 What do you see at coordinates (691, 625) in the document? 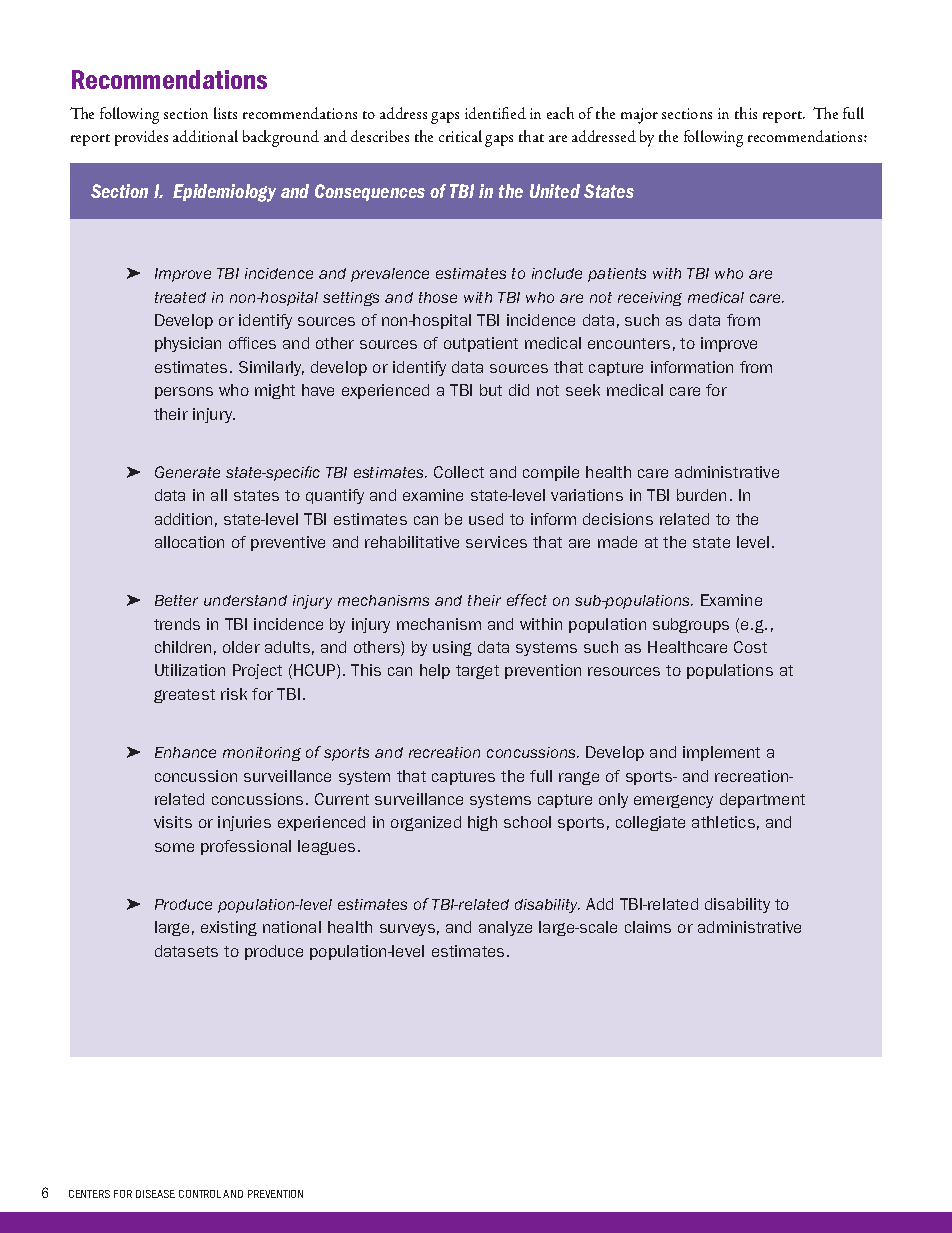
I see `subgroups` at bounding box center [691, 625].
